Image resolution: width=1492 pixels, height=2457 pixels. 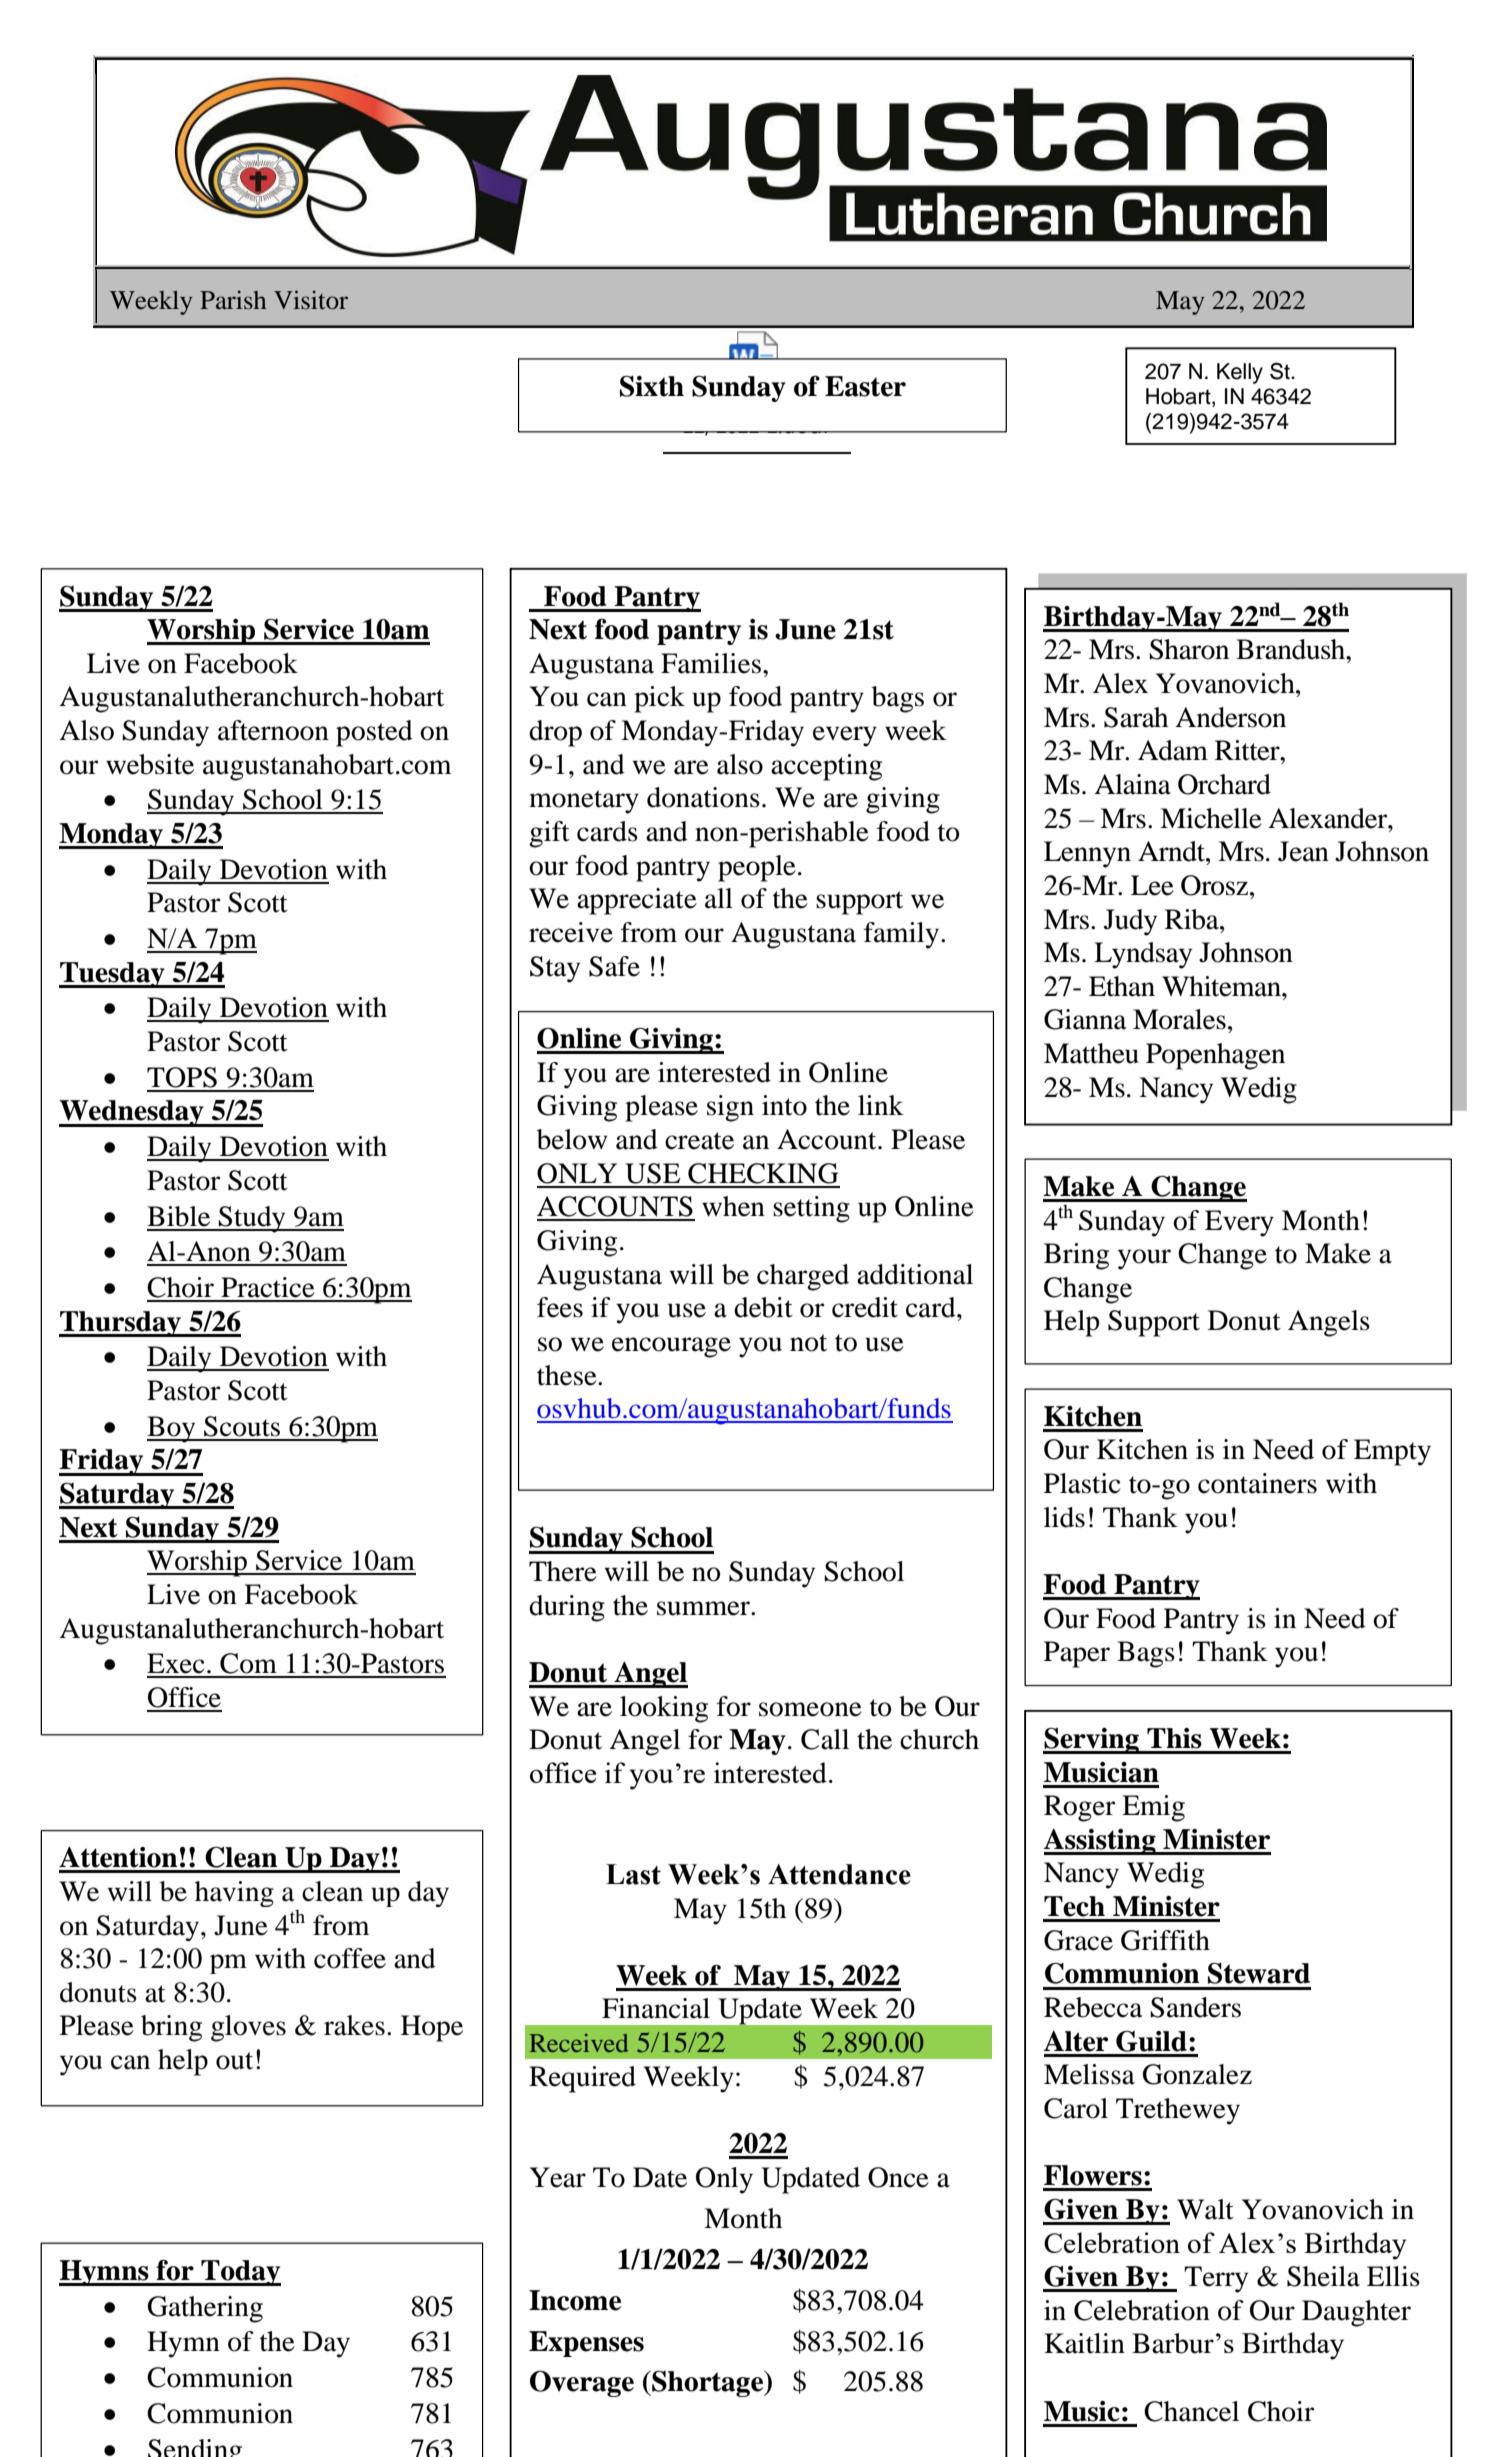 What do you see at coordinates (1211, 818) in the screenshot?
I see `Michelle` at bounding box center [1211, 818].
